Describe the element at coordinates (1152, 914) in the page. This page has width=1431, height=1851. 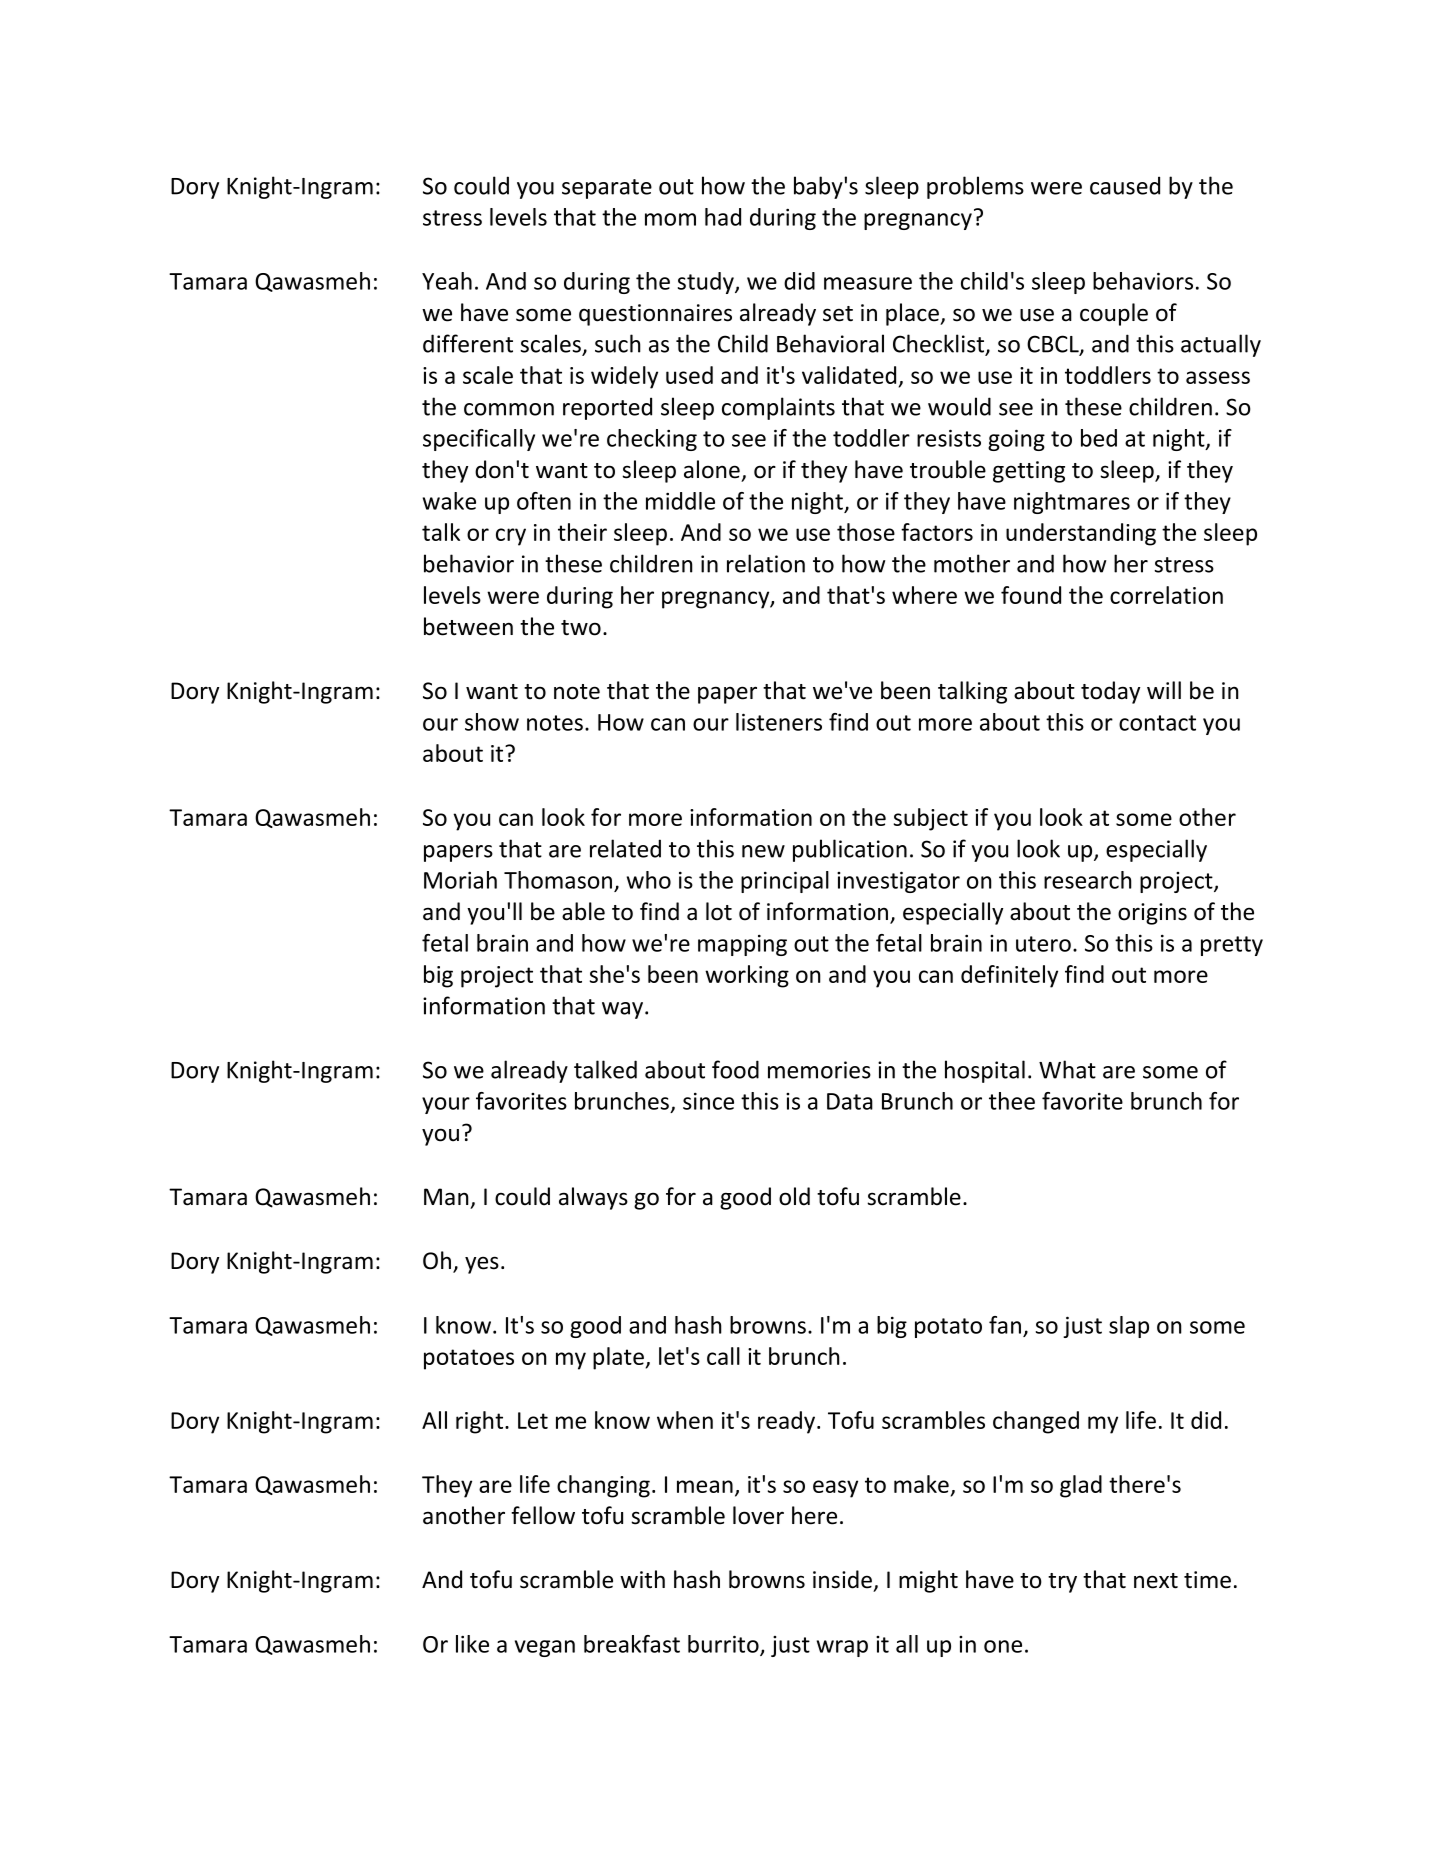
I see `origins` at that location.
